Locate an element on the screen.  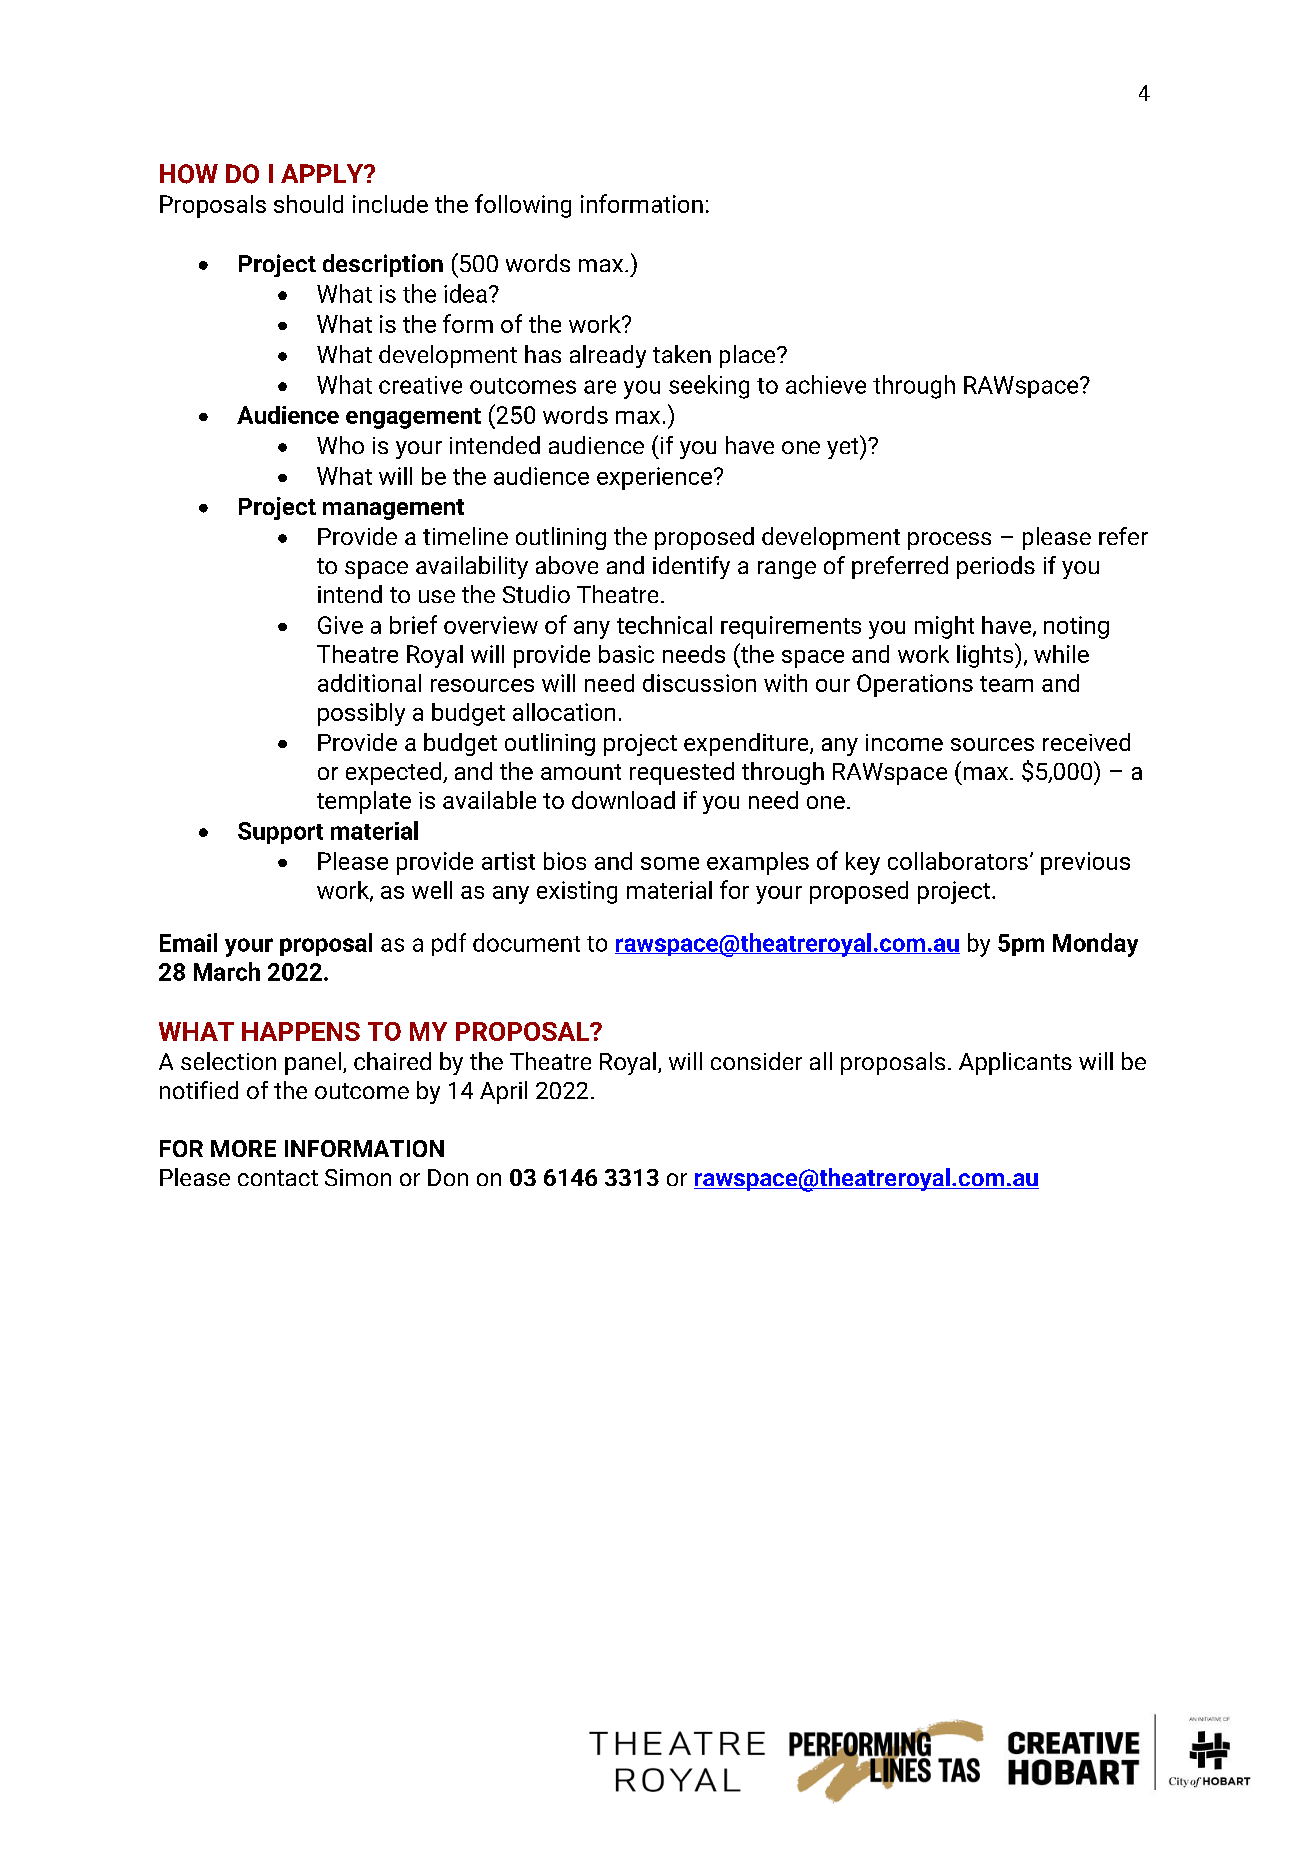
achieve is located at coordinates (826, 384).
